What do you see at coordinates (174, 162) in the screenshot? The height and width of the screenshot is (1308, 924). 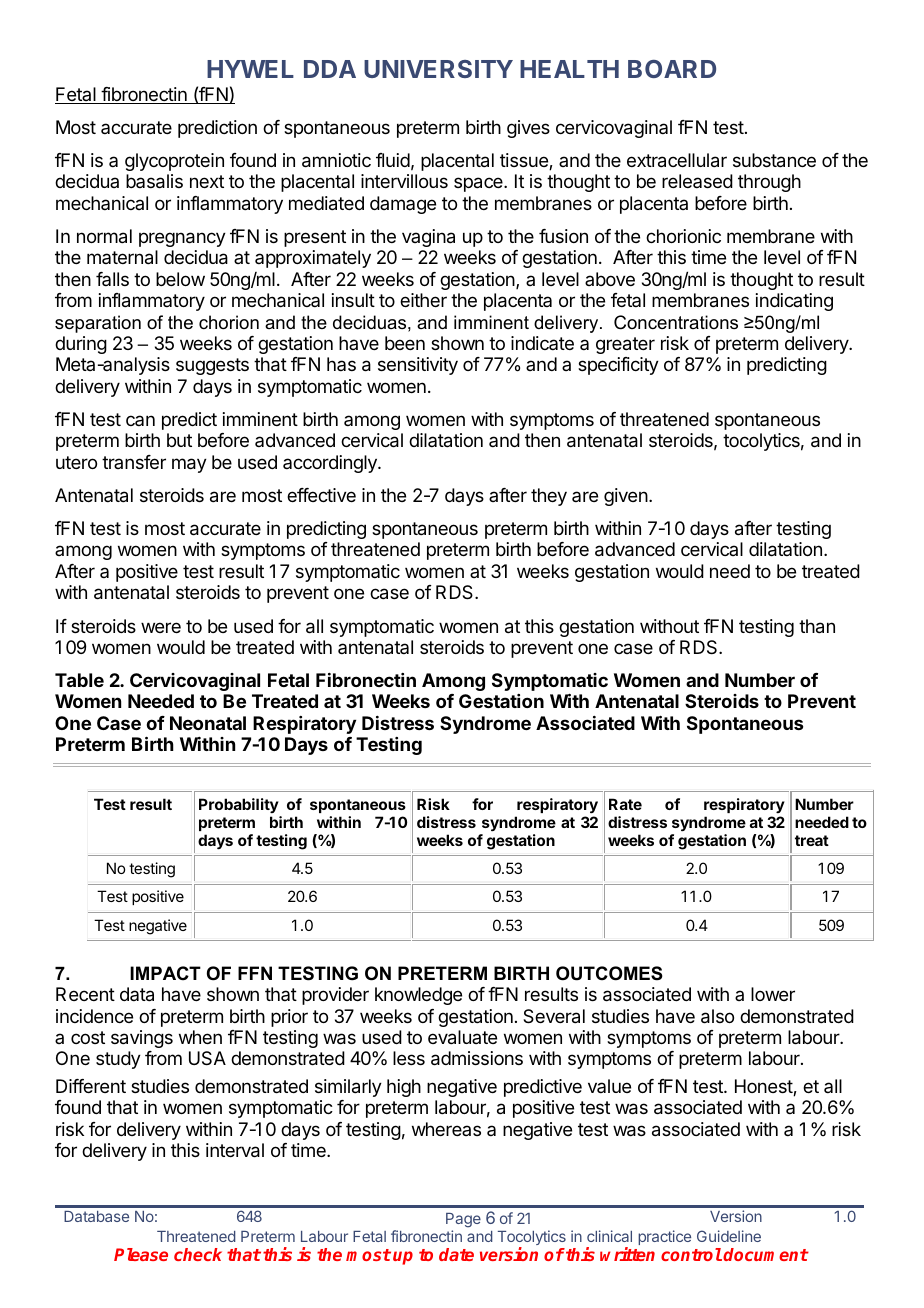 I see `glycoprotein` at bounding box center [174, 162].
